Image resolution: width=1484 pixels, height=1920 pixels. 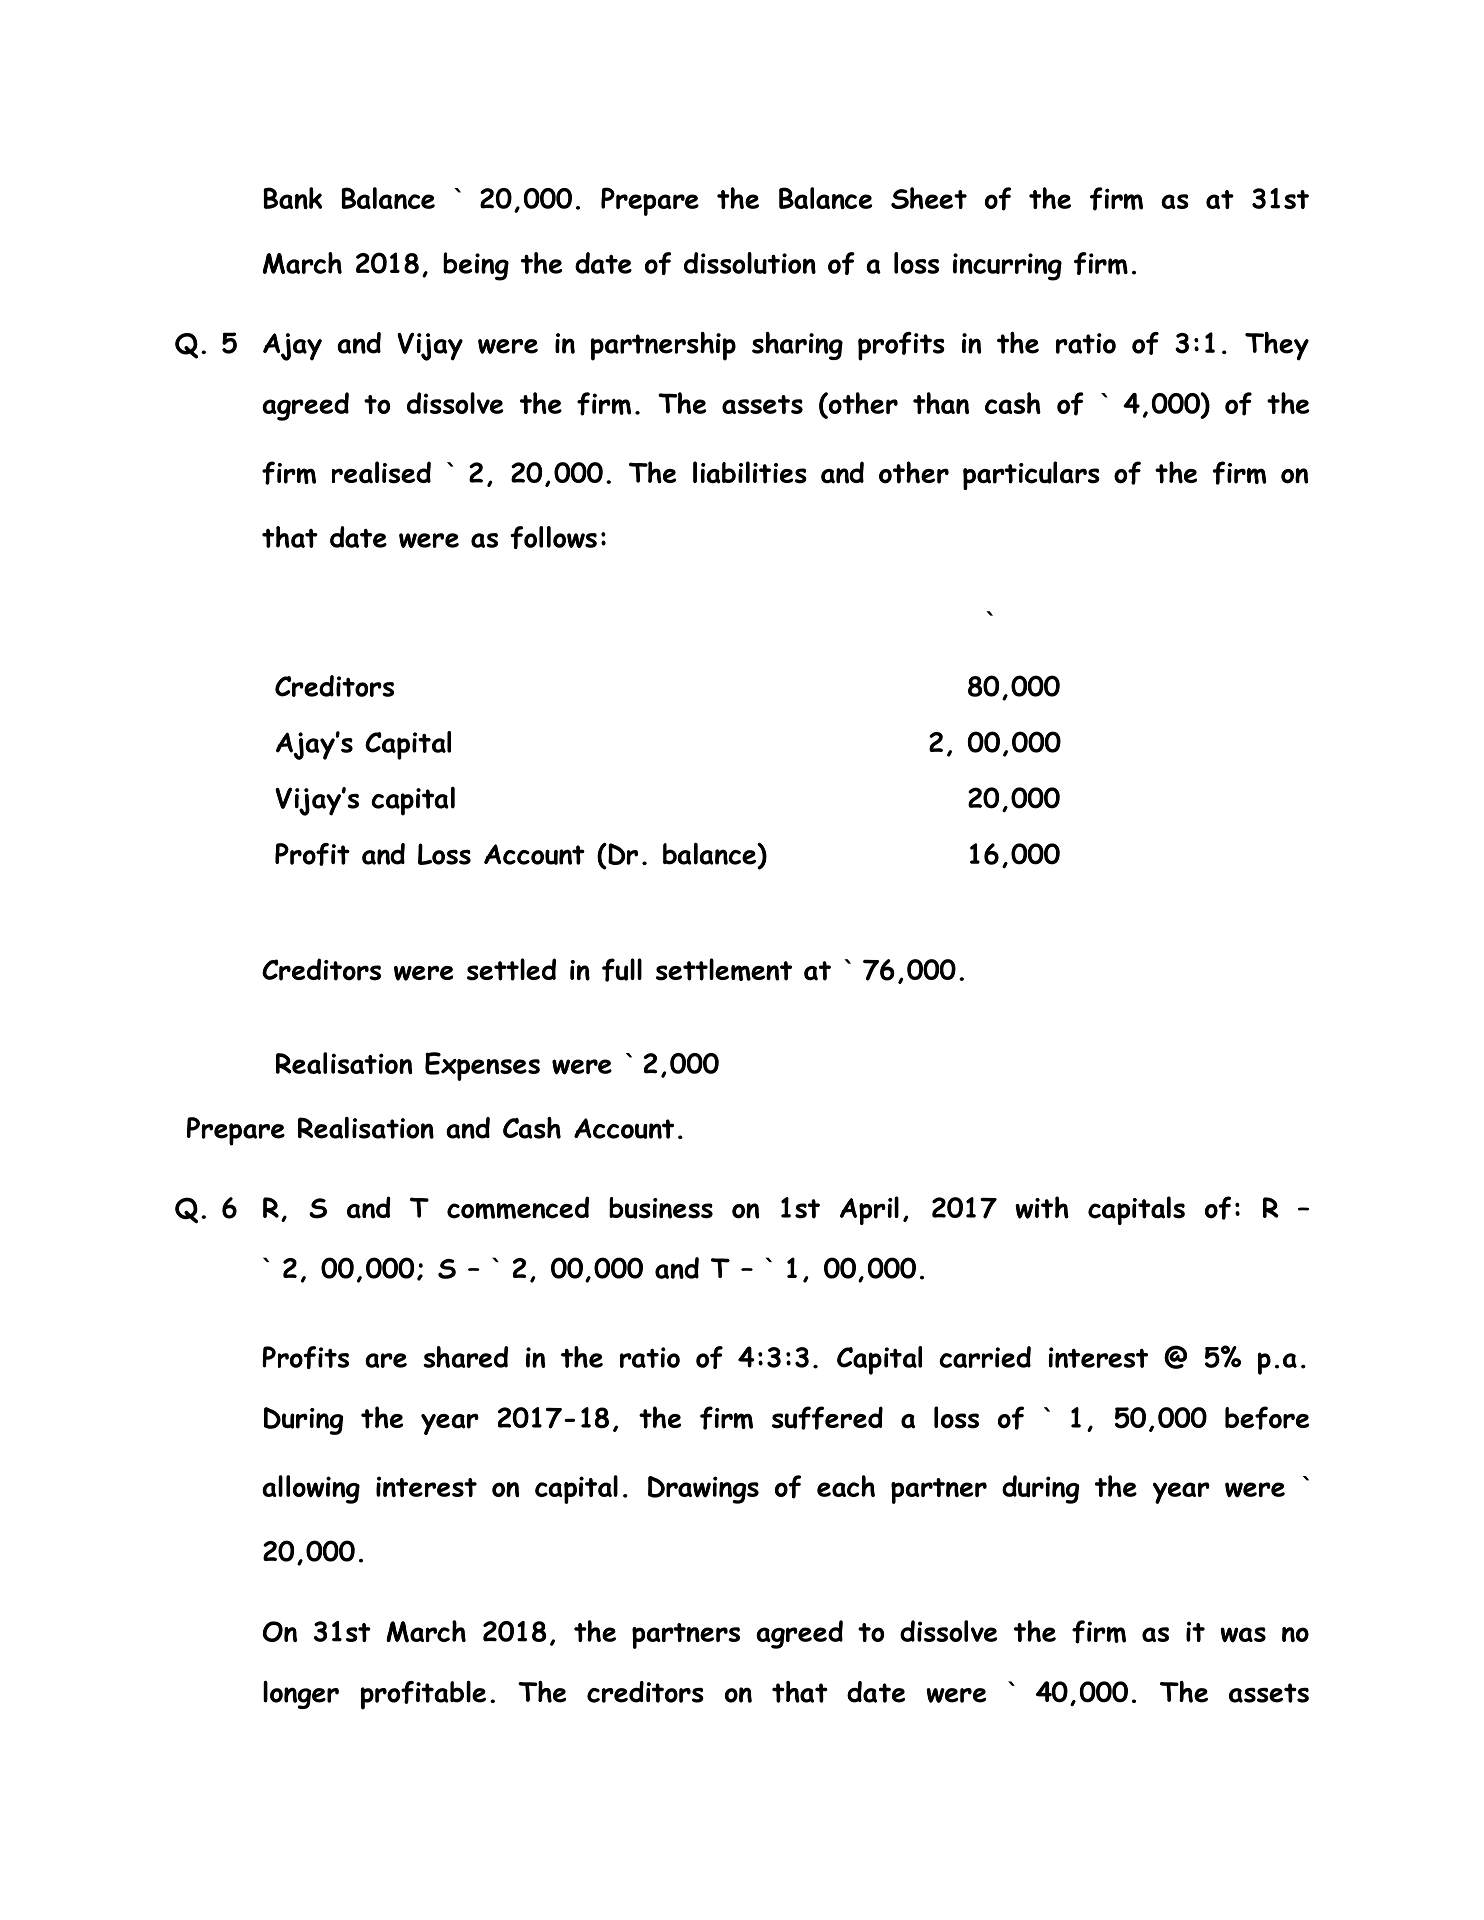 What do you see at coordinates (301, 1695) in the document?
I see `longer` at bounding box center [301, 1695].
